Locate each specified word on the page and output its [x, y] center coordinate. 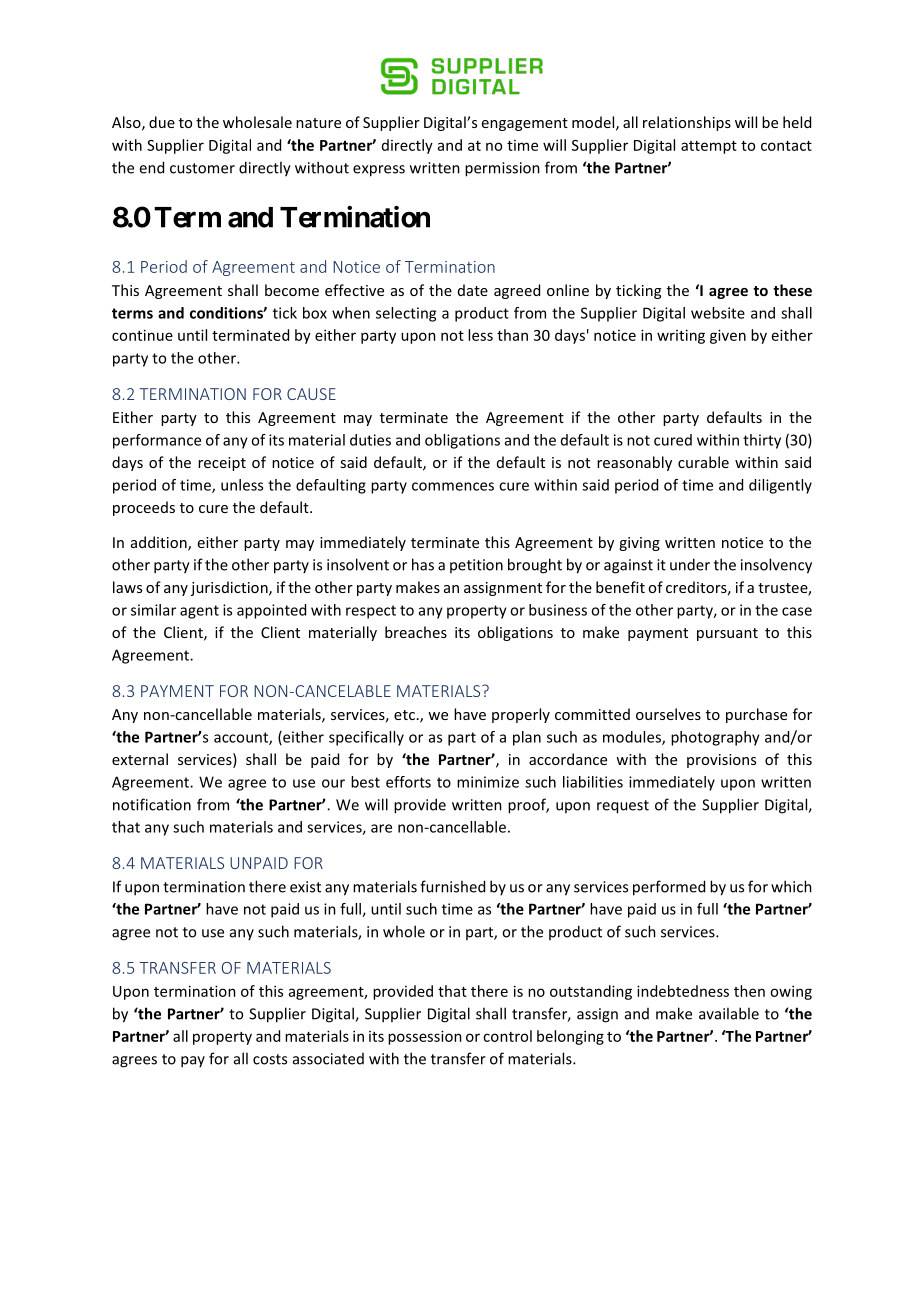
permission [502, 169]
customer [202, 168]
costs [270, 1059]
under [690, 564]
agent [199, 612]
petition [476, 566]
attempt [709, 147]
